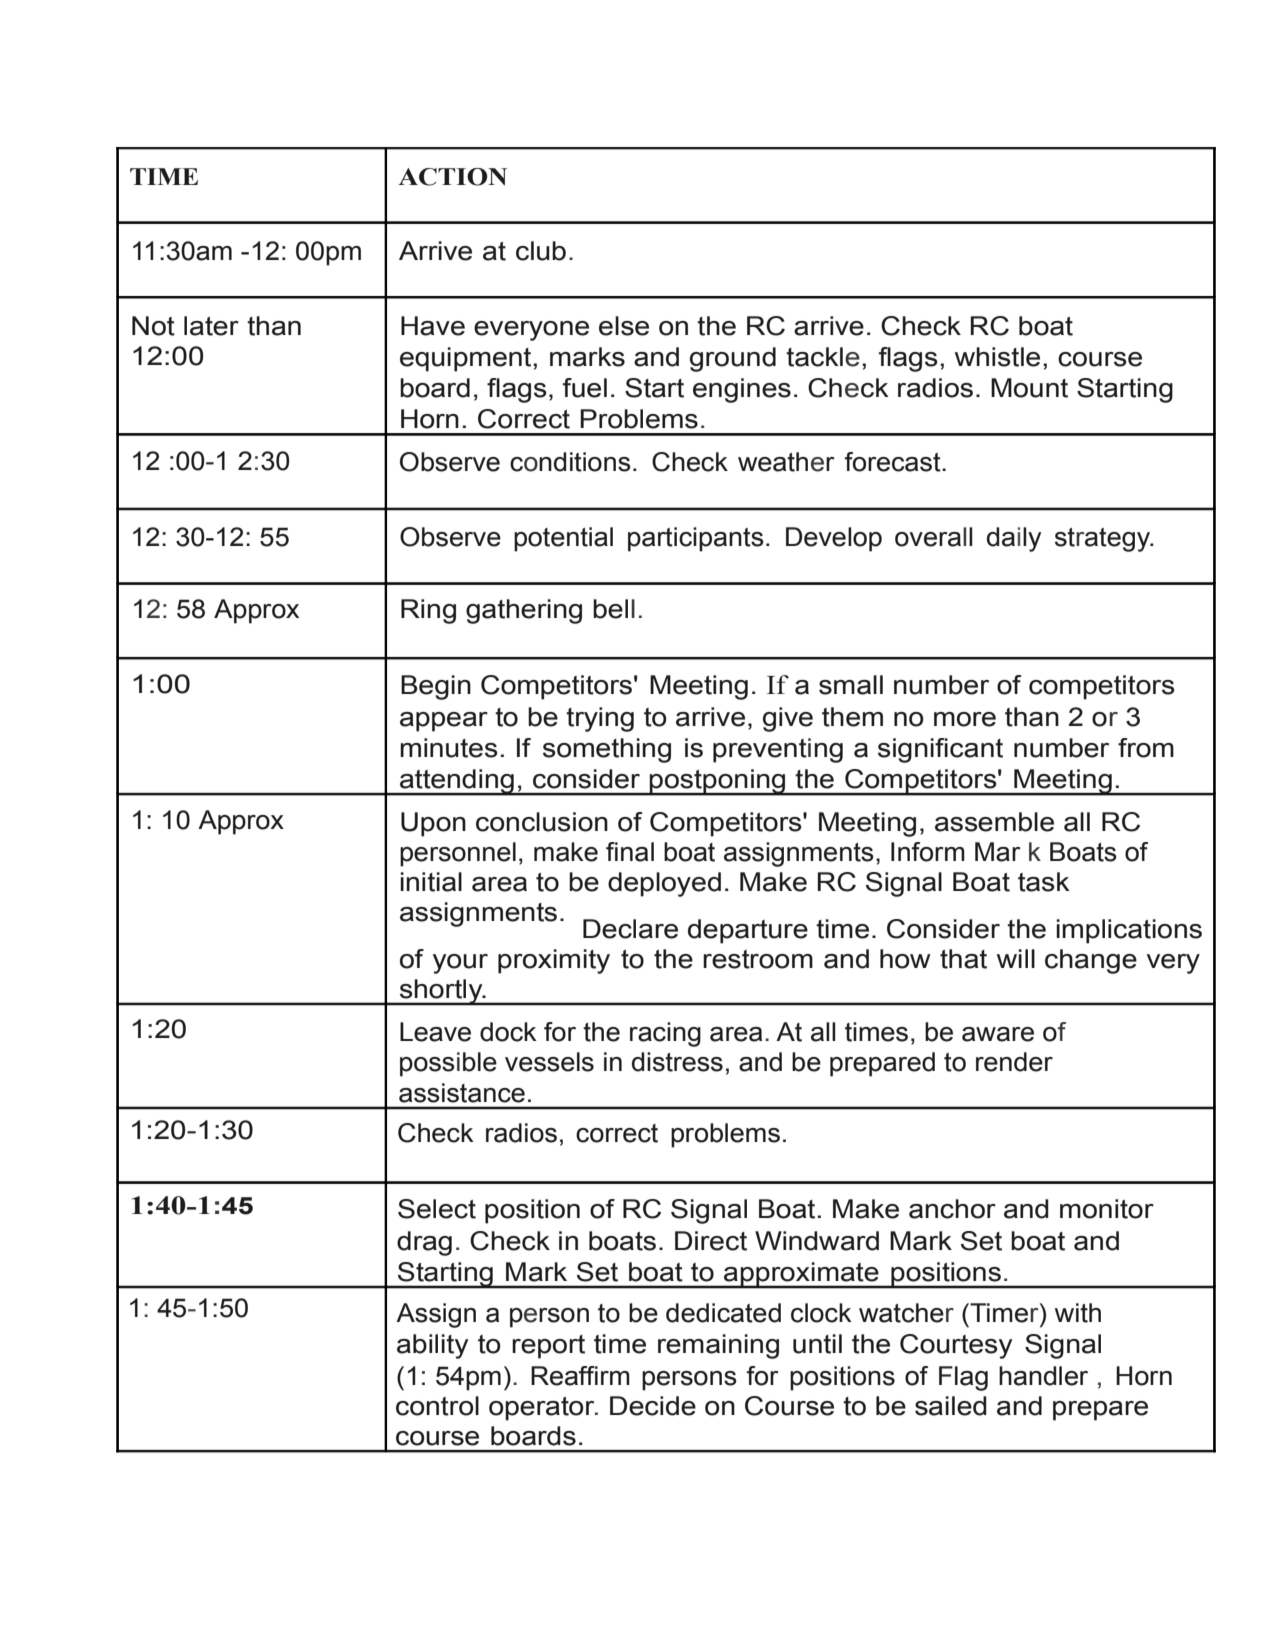 The width and height of the screenshot is (1268, 1641). I want to click on ACTION, so click(452, 177).
